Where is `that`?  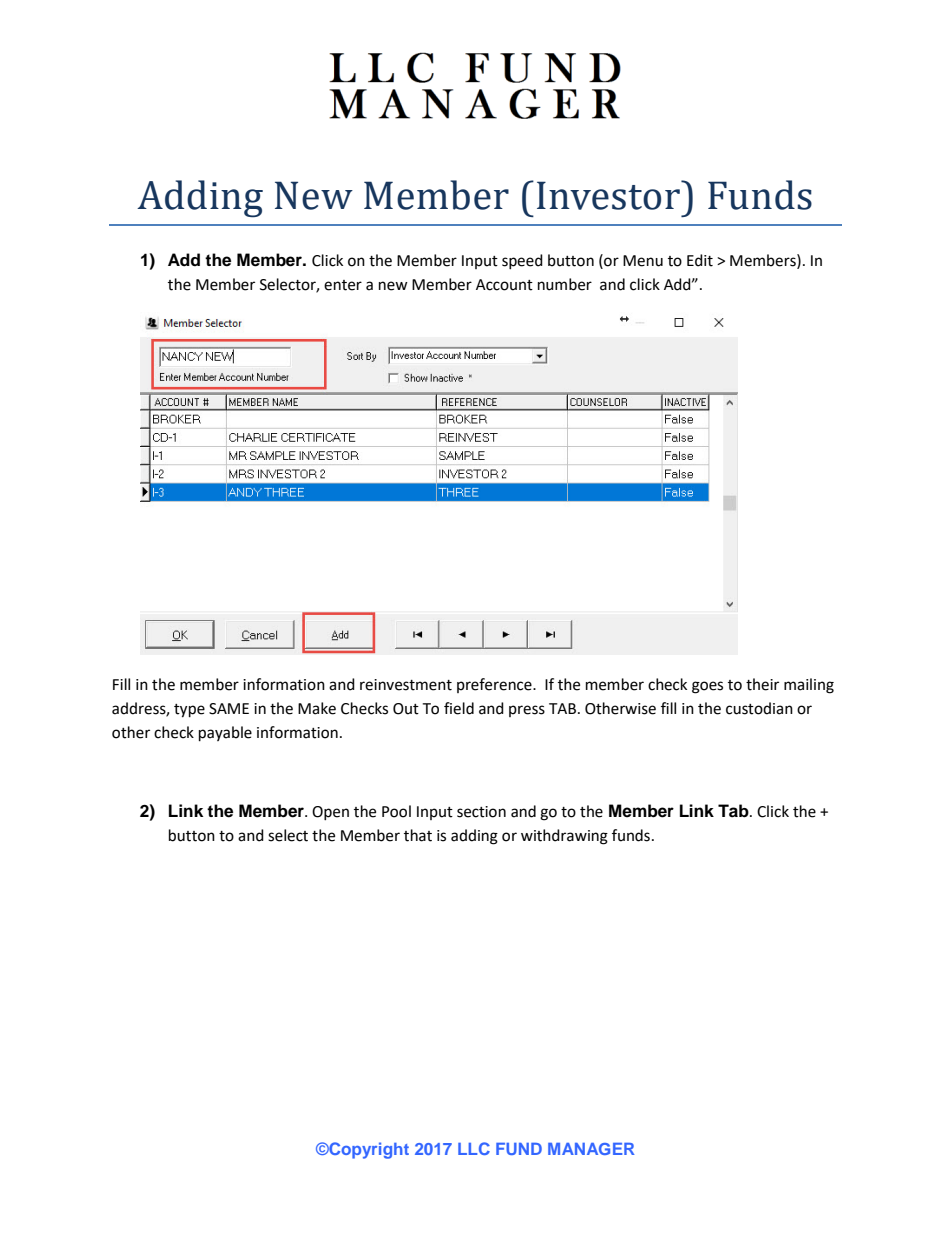 that is located at coordinates (418, 835).
